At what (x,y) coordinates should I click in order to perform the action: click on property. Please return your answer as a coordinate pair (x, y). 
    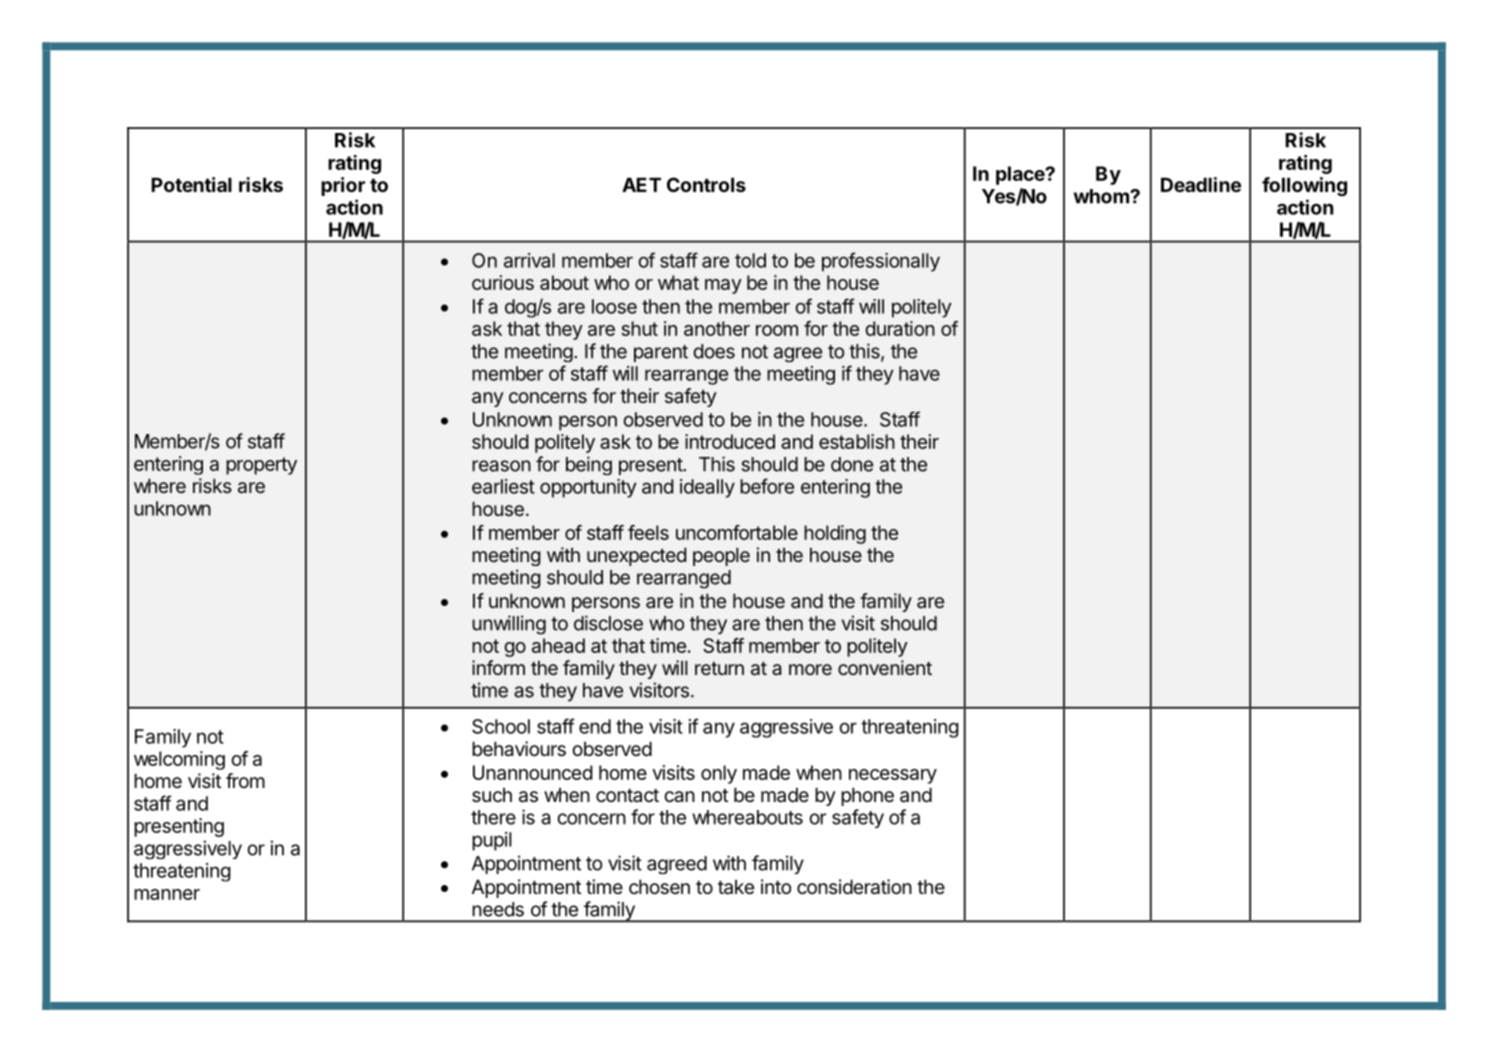
    Looking at the image, I should click on (261, 466).
